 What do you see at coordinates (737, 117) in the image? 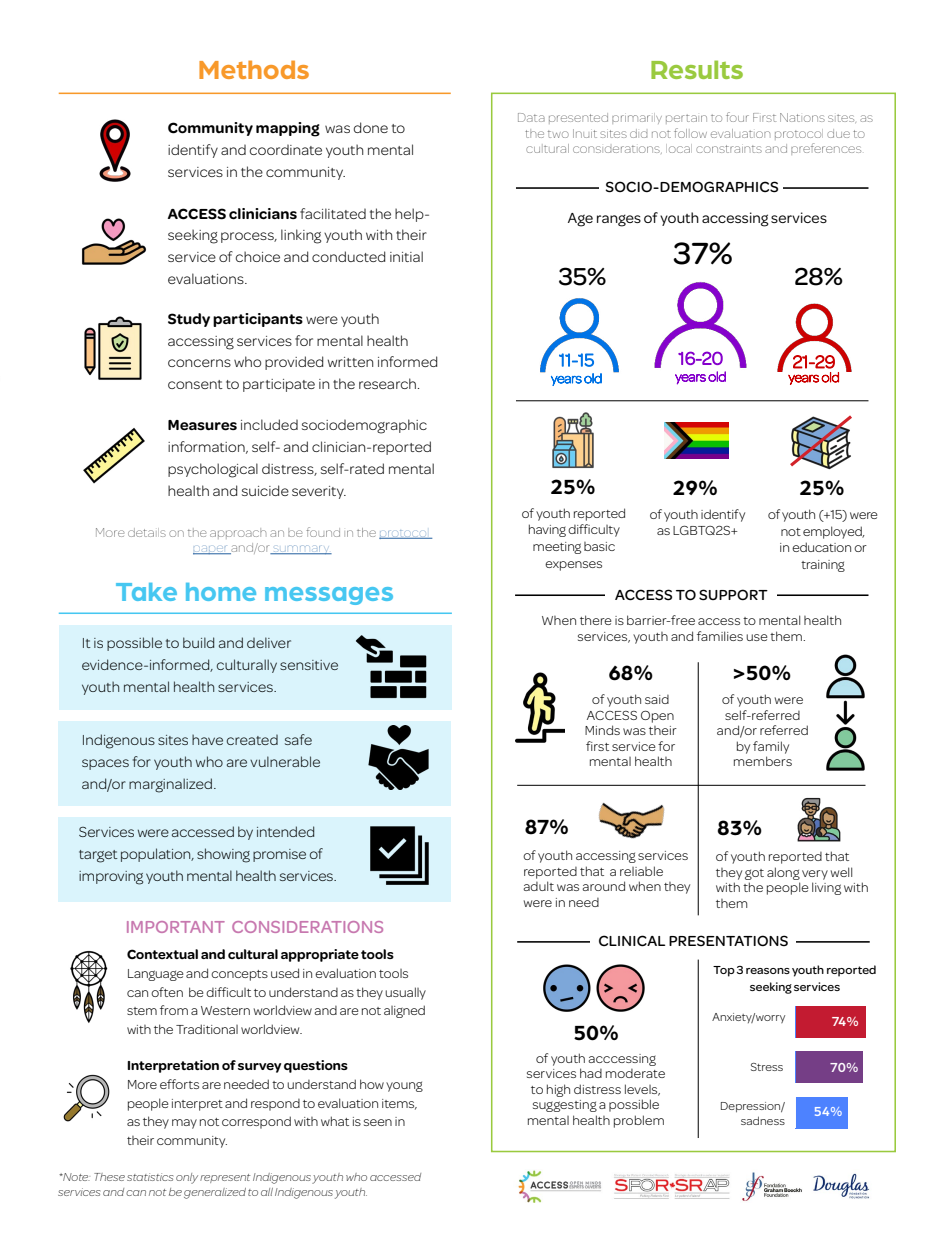
I see `four` at bounding box center [737, 117].
